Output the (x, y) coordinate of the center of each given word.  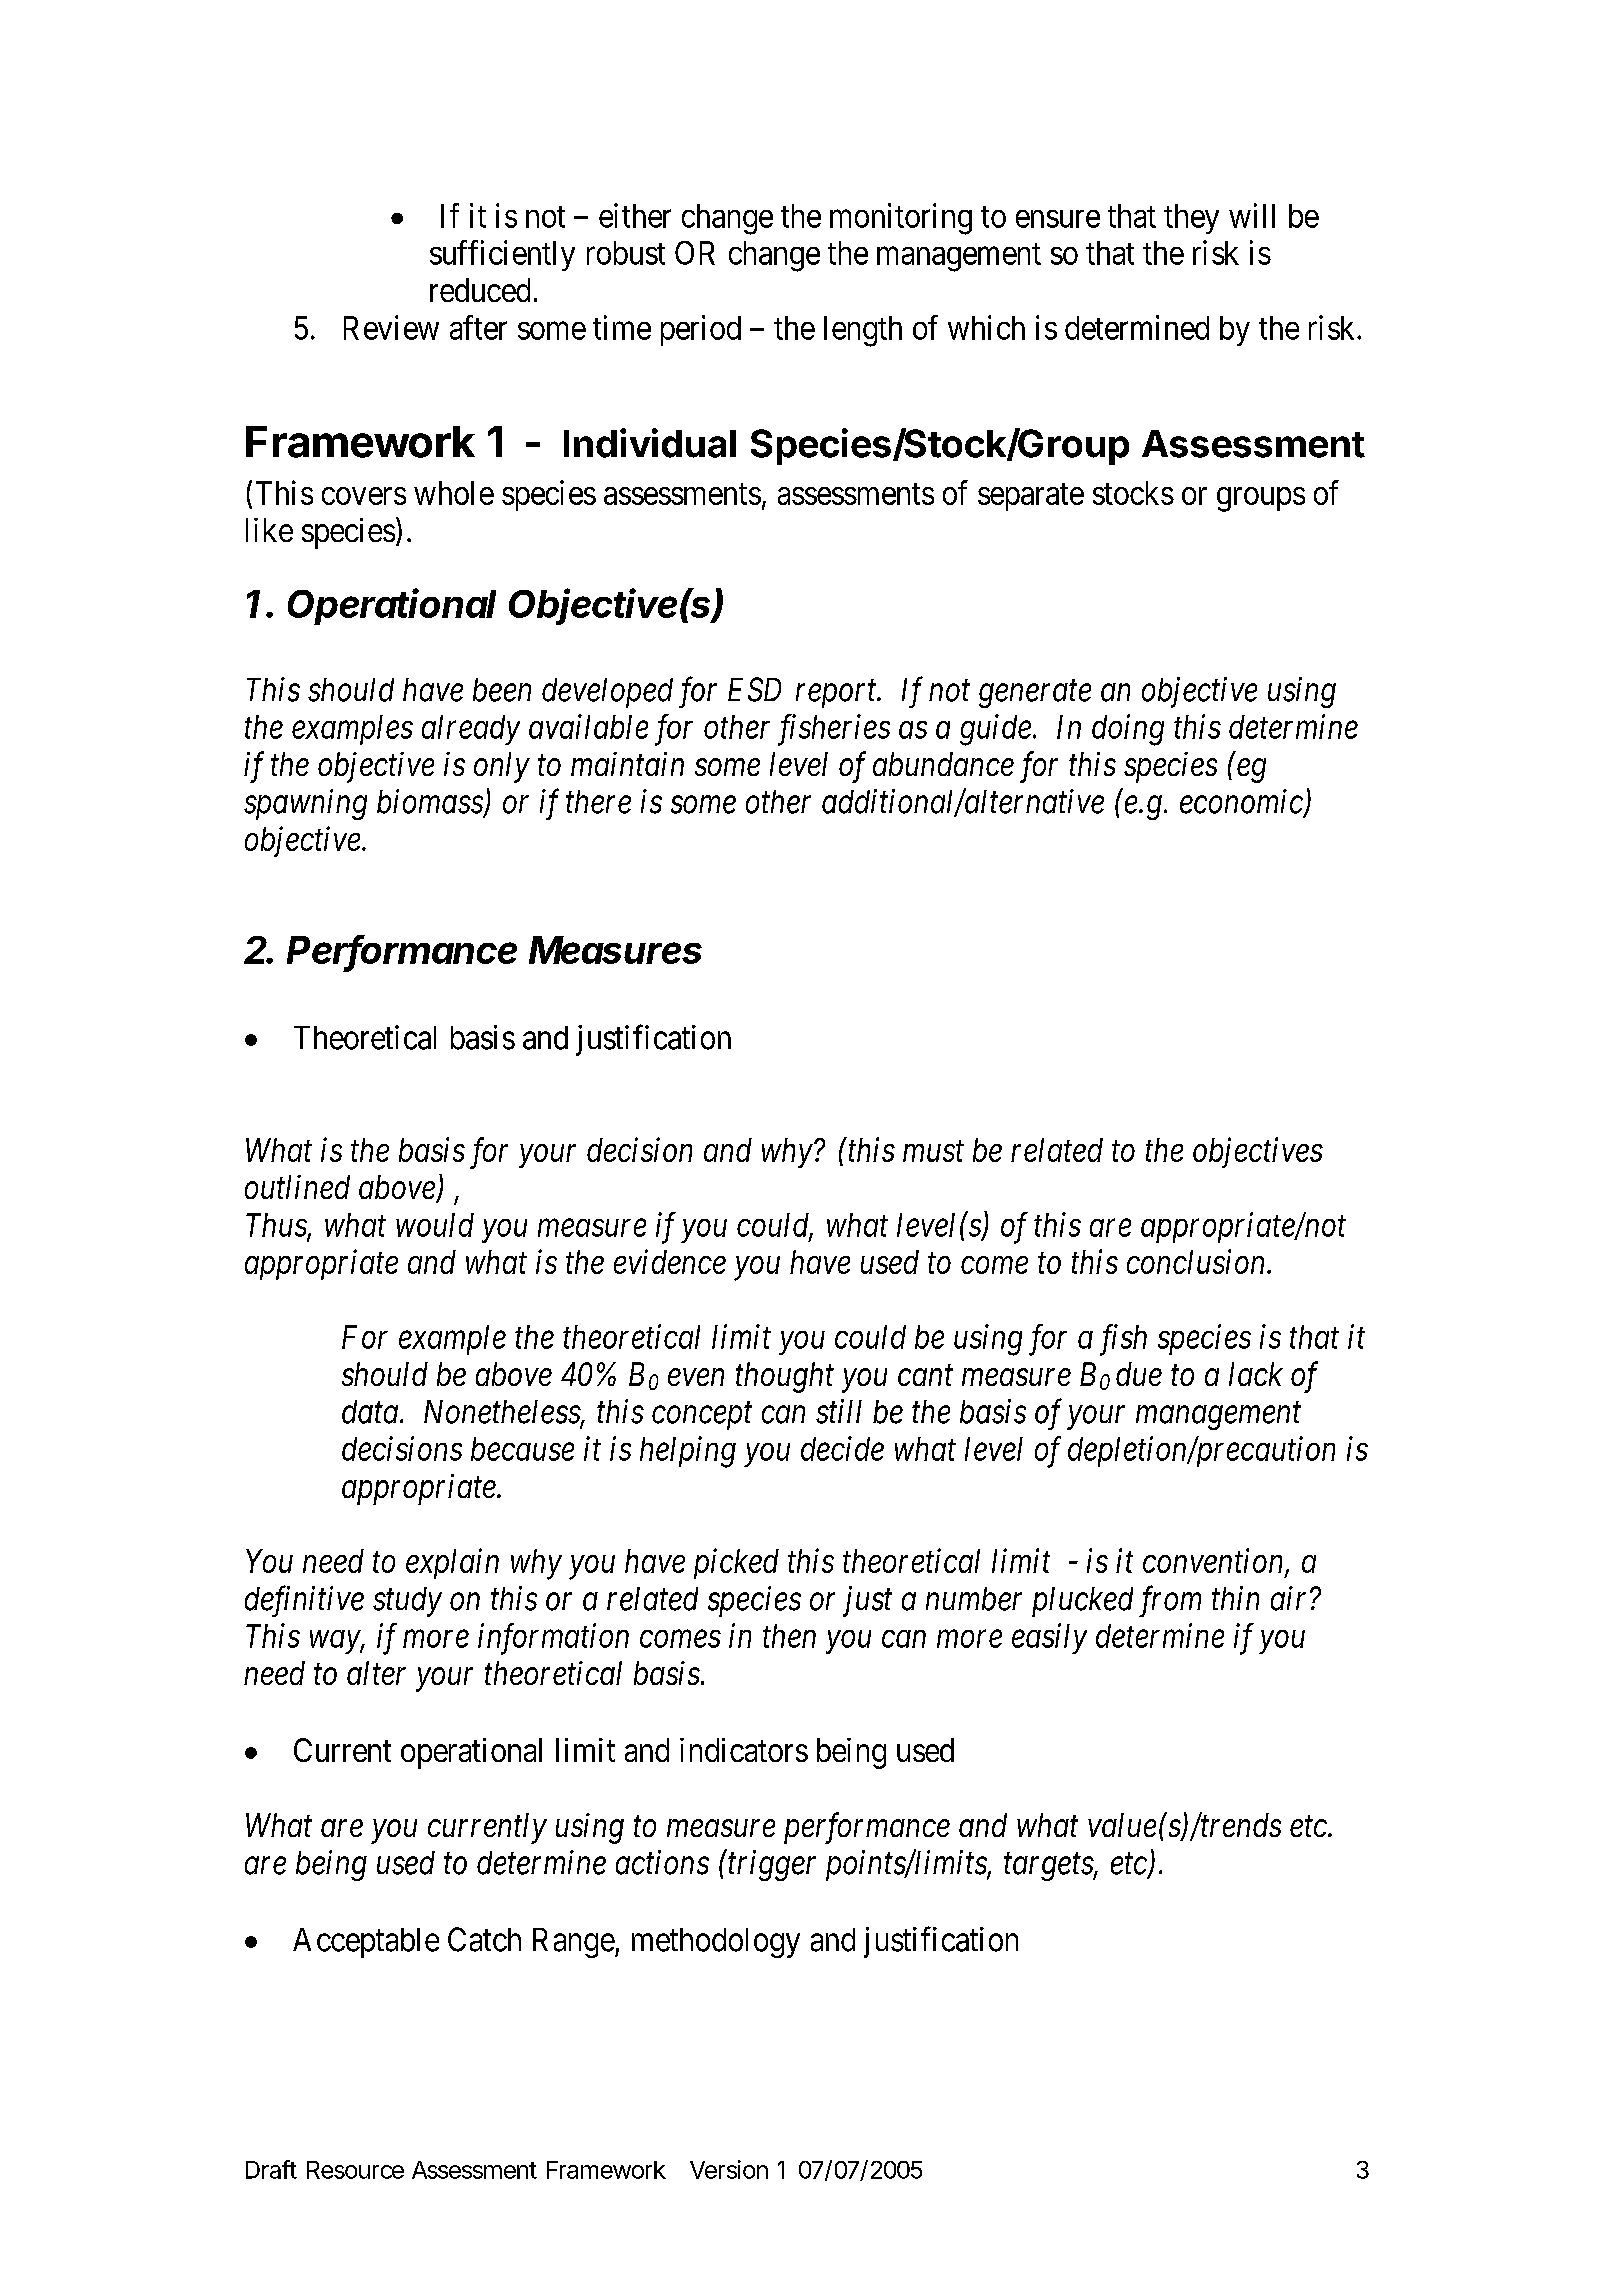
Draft (271, 2169)
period (701, 330)
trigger (772, 1866)
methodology (716, 1943)
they (1191, 219)
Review (391, 327)
